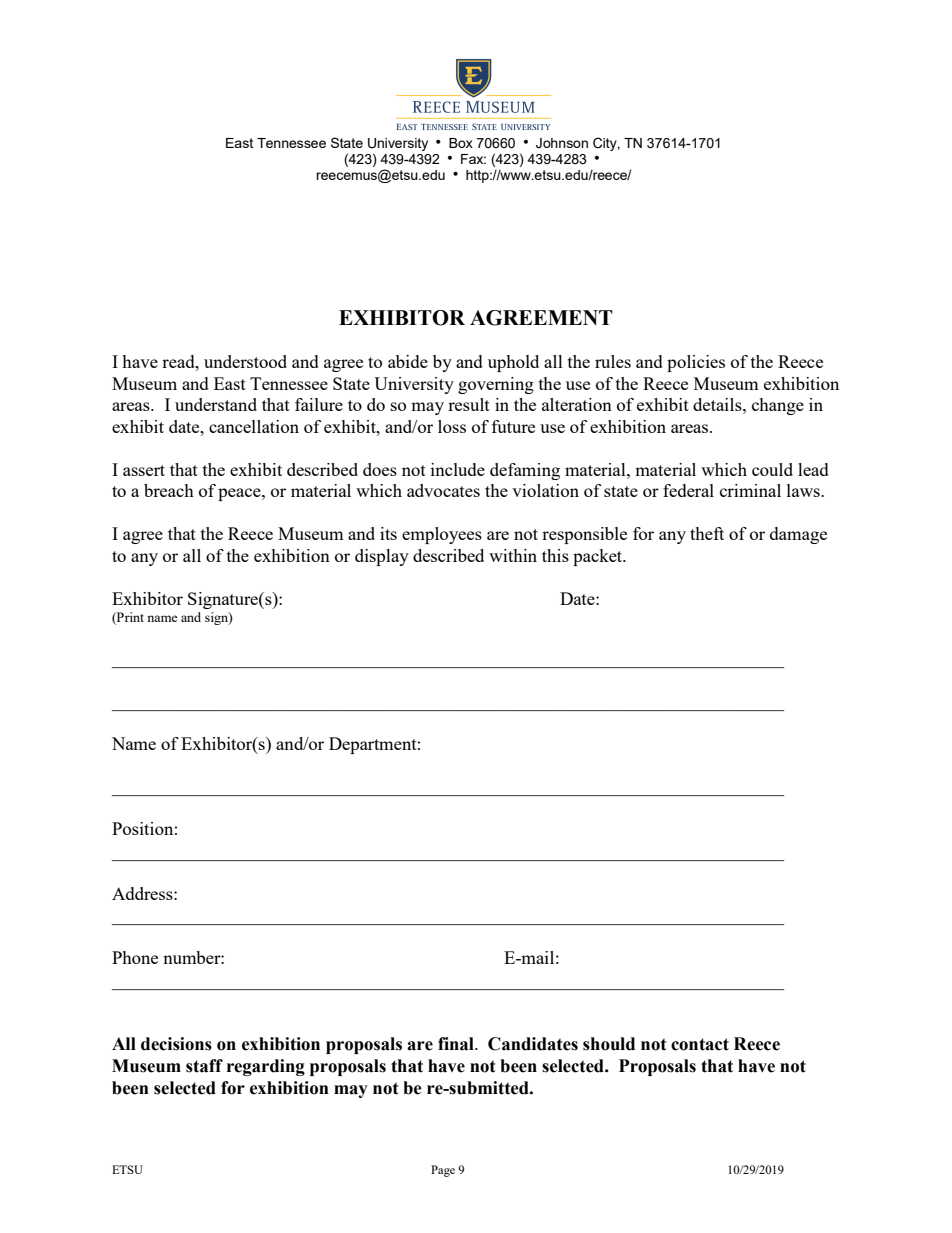 This image has width=952, height=1233. I want to click on breach, so click(169, 490).
